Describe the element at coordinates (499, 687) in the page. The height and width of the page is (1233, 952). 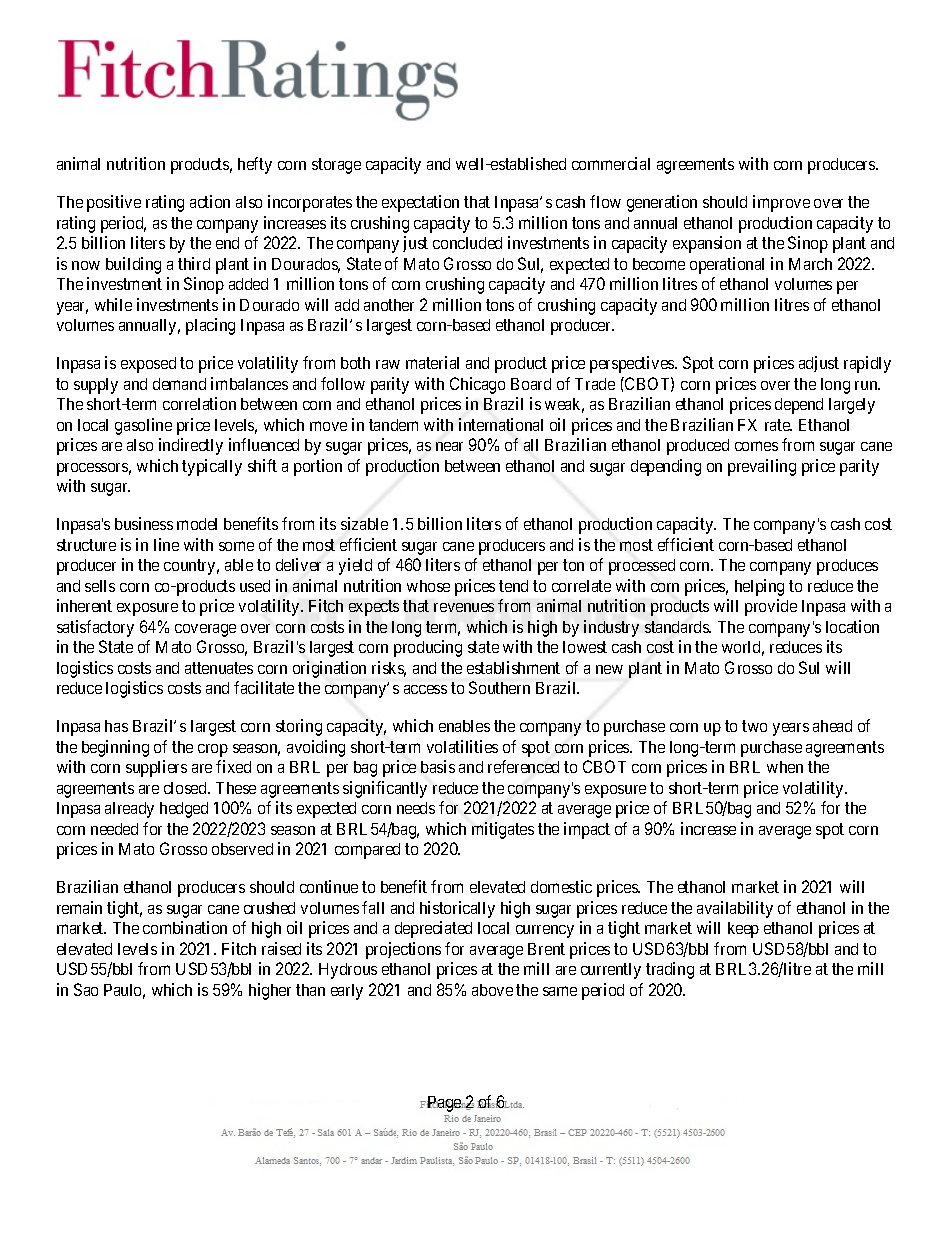
I see `Southern` at that location.
